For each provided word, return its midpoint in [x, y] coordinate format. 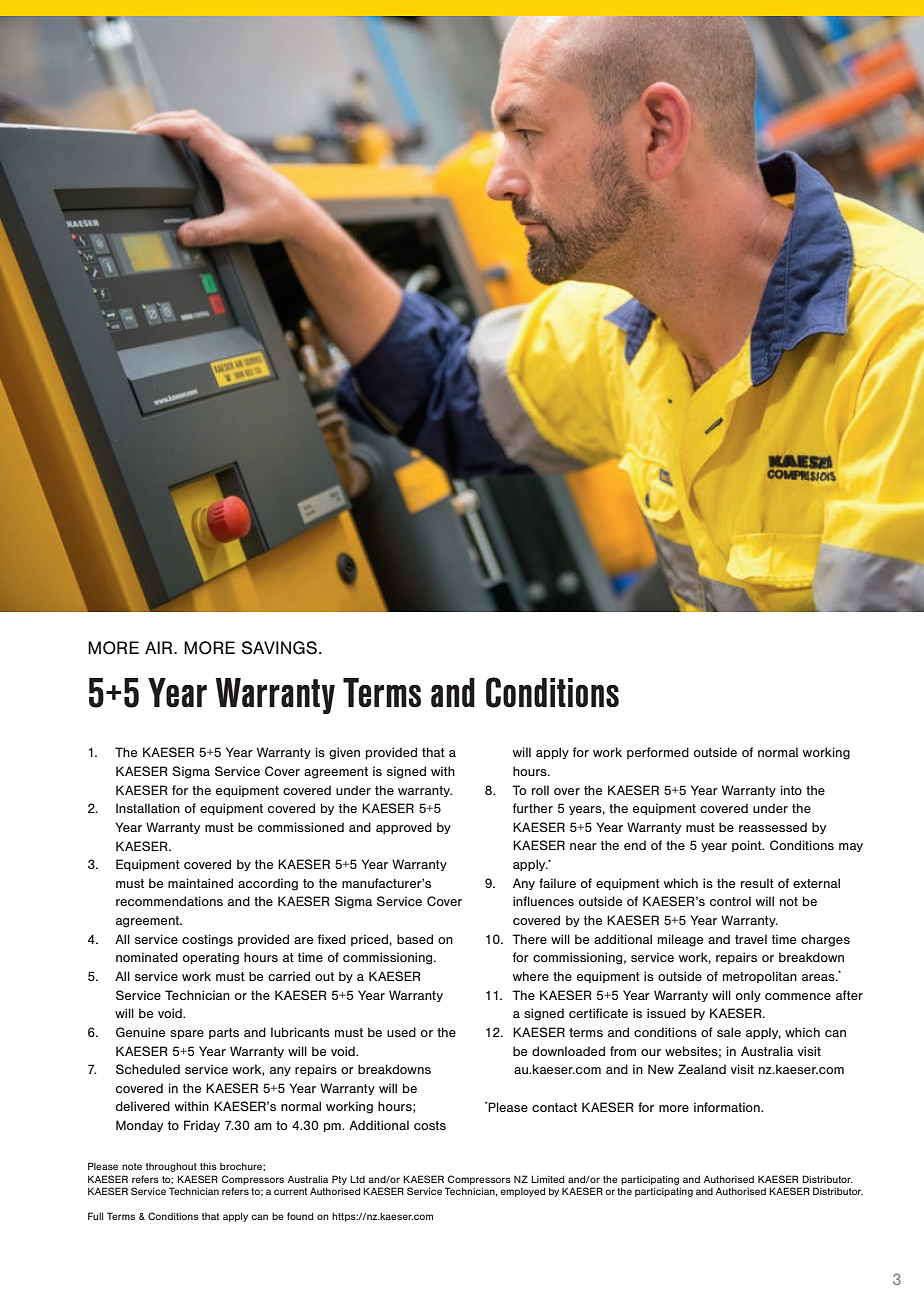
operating [211, 958]
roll [540, 790]
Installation [148, 808]
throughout [171, 1167]
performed [658, 753]
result [757, 883]
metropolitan [760, 977]
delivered [143, 1106]
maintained [200, 883]
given [344, 753]
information [728, 1107]
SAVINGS [281, 648]
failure [557, 883]
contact [554, 1107]
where [531, 976]
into [791, 790]
